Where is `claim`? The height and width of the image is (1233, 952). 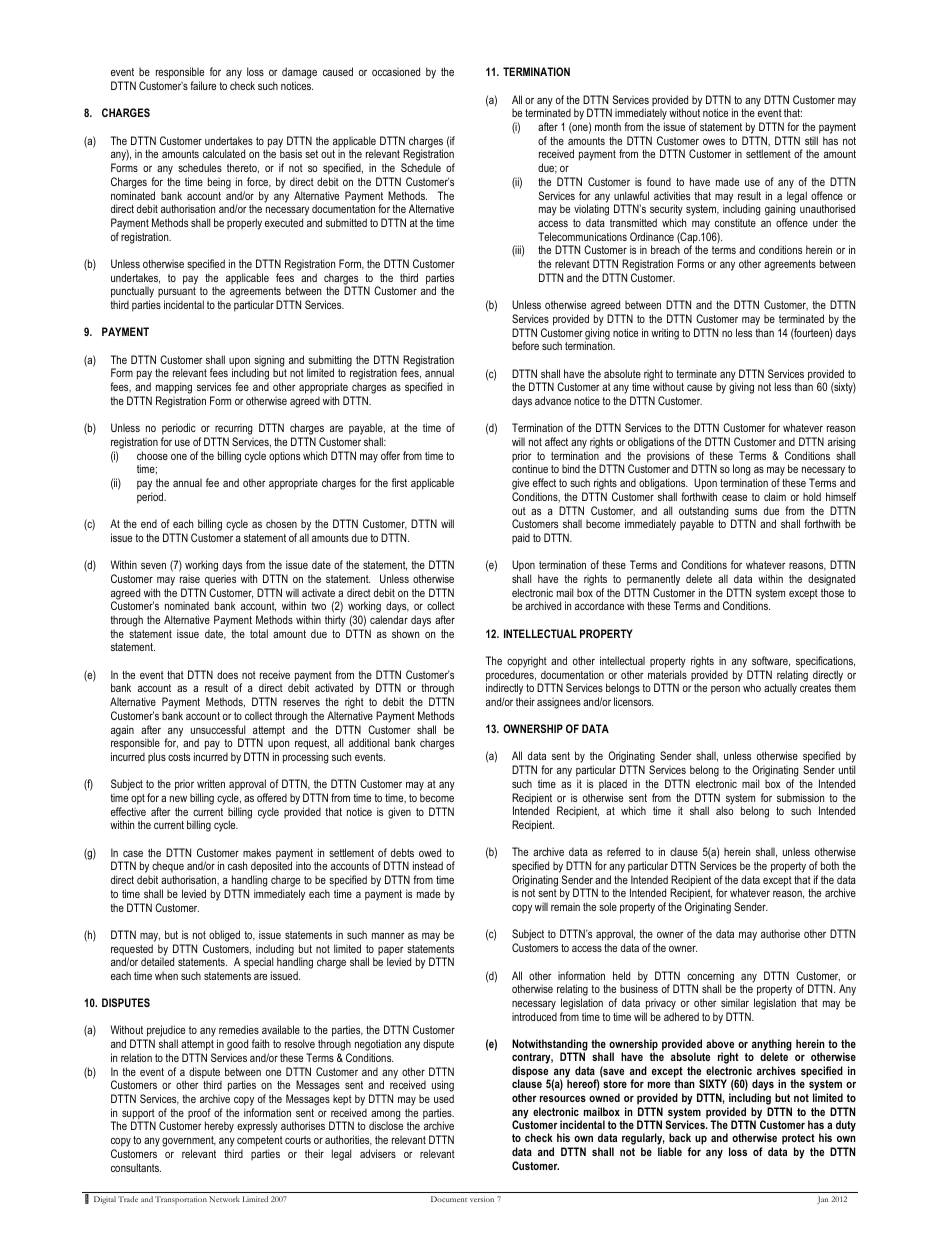
claim is located at coordinates (775, 496).
